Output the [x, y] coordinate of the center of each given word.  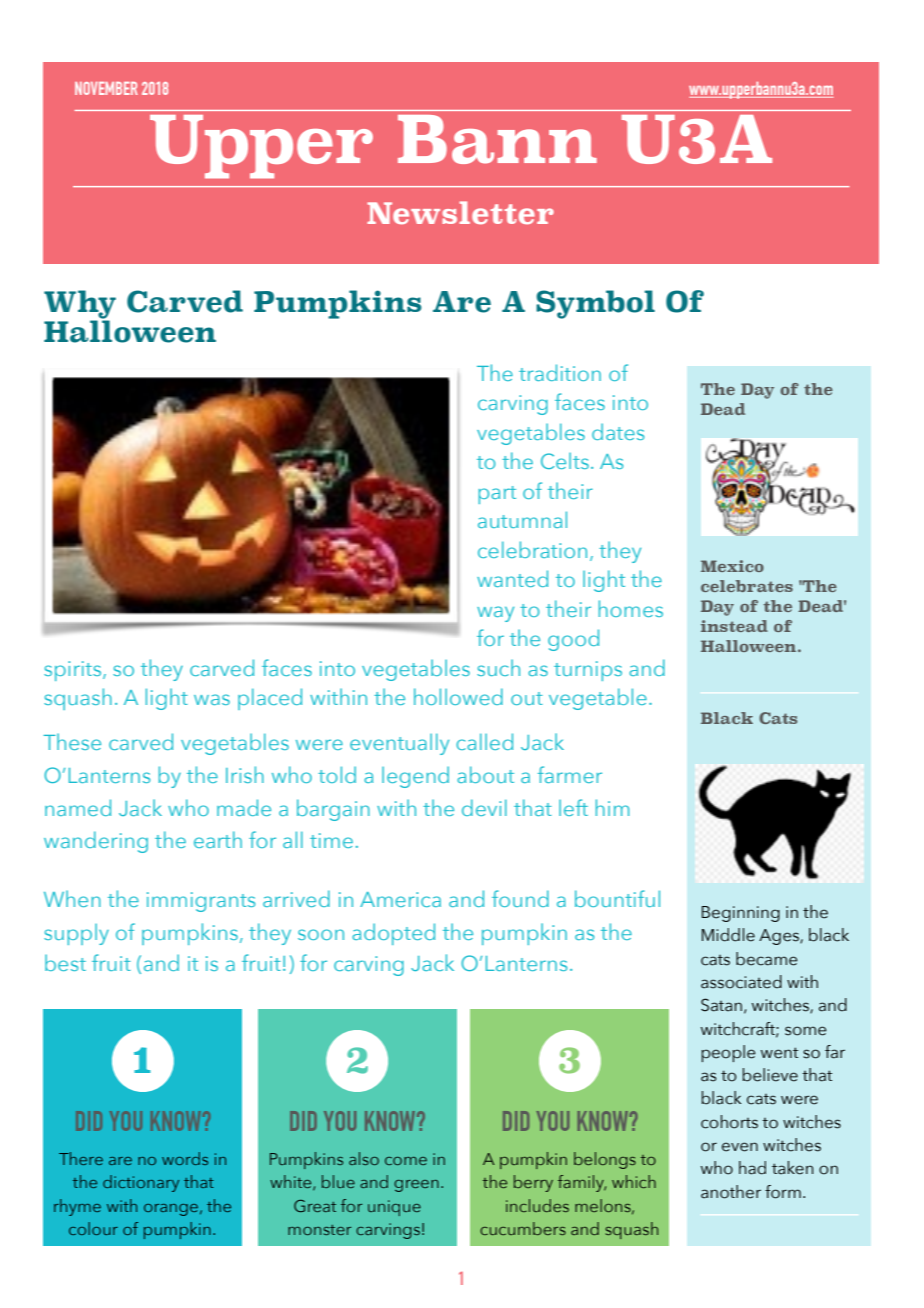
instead [734, 626]
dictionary [141, 1183]
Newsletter [460, 212]
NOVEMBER [106, 88]
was [212, 699]
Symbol [595, 304]
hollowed [458, 696]
